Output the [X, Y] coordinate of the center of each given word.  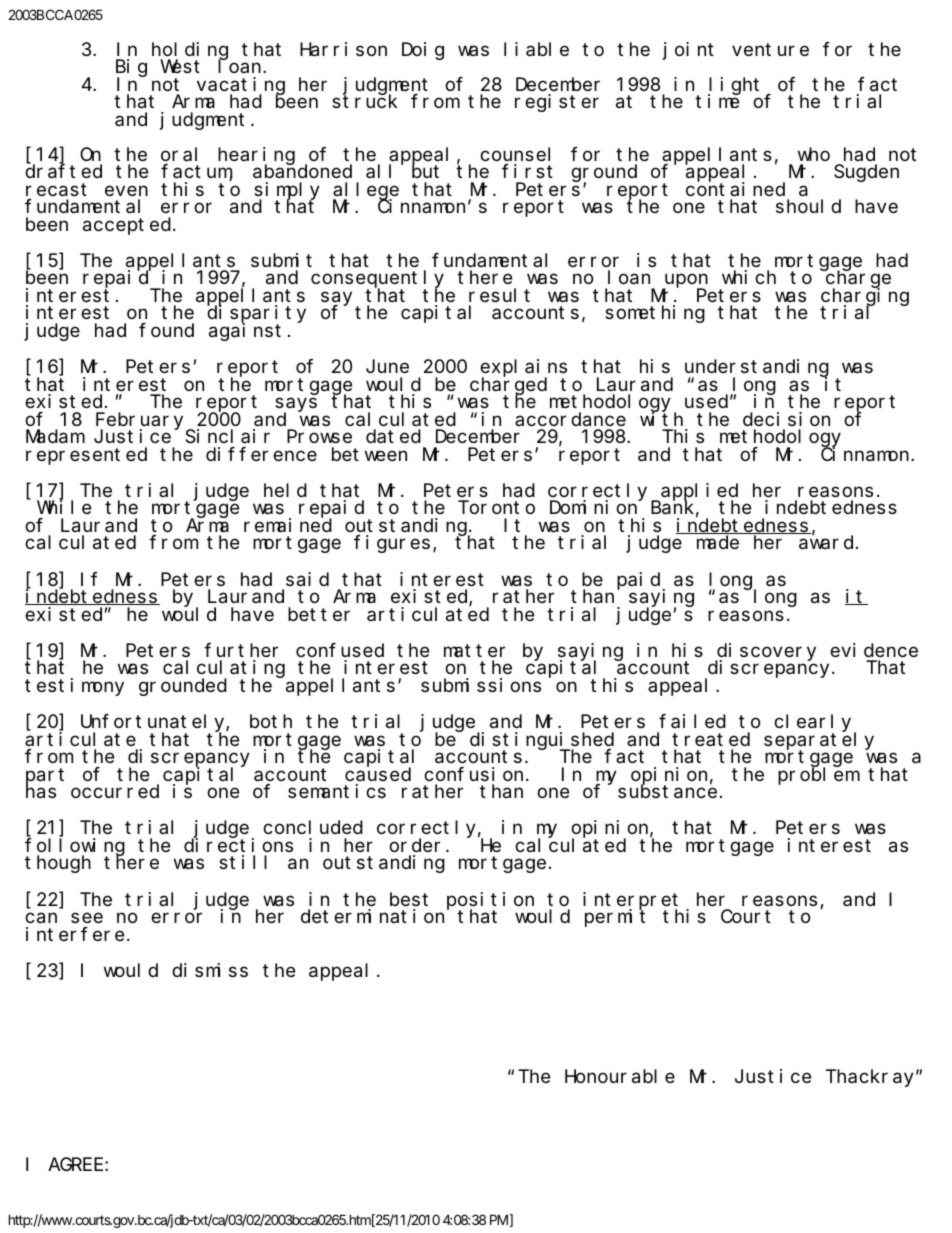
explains [523, 369]
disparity [256, 315]
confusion [475, 774]
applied [698, 493]
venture [770, 49]
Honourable [620, 1076]
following [75, 848]
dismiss [210, 970]
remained [288, 525]
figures [392, 544]
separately [819, 741]
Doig [423, 51]
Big [131, 69]
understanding [757, 369]
